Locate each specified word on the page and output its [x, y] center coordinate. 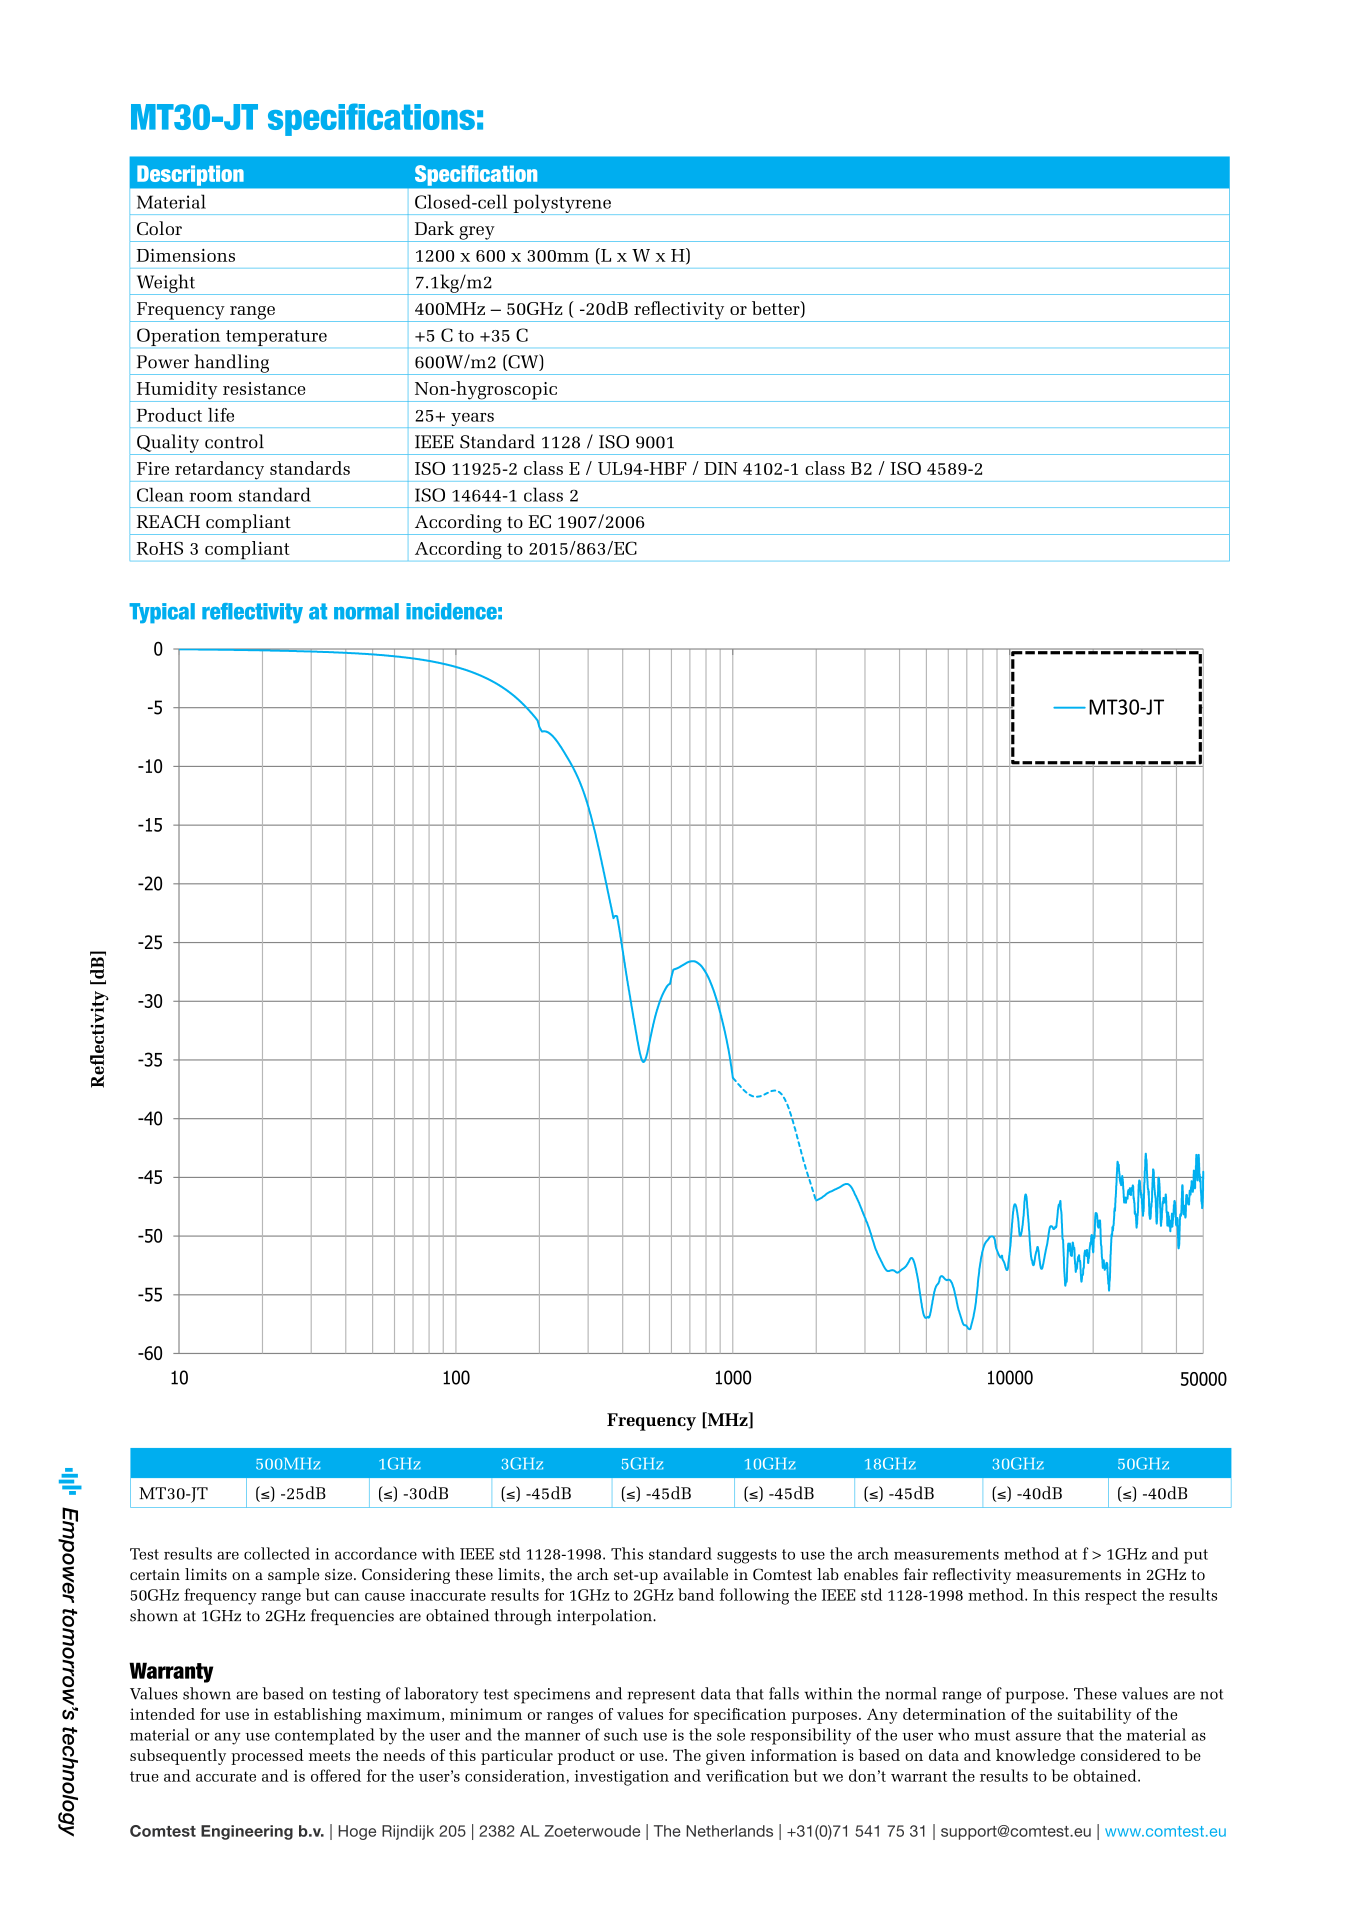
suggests [747, 1556]
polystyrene [562, 204]
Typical [162, 613]
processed [267, 1757]
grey [477, 234]
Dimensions [185, 255]
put [1196, 1556]
